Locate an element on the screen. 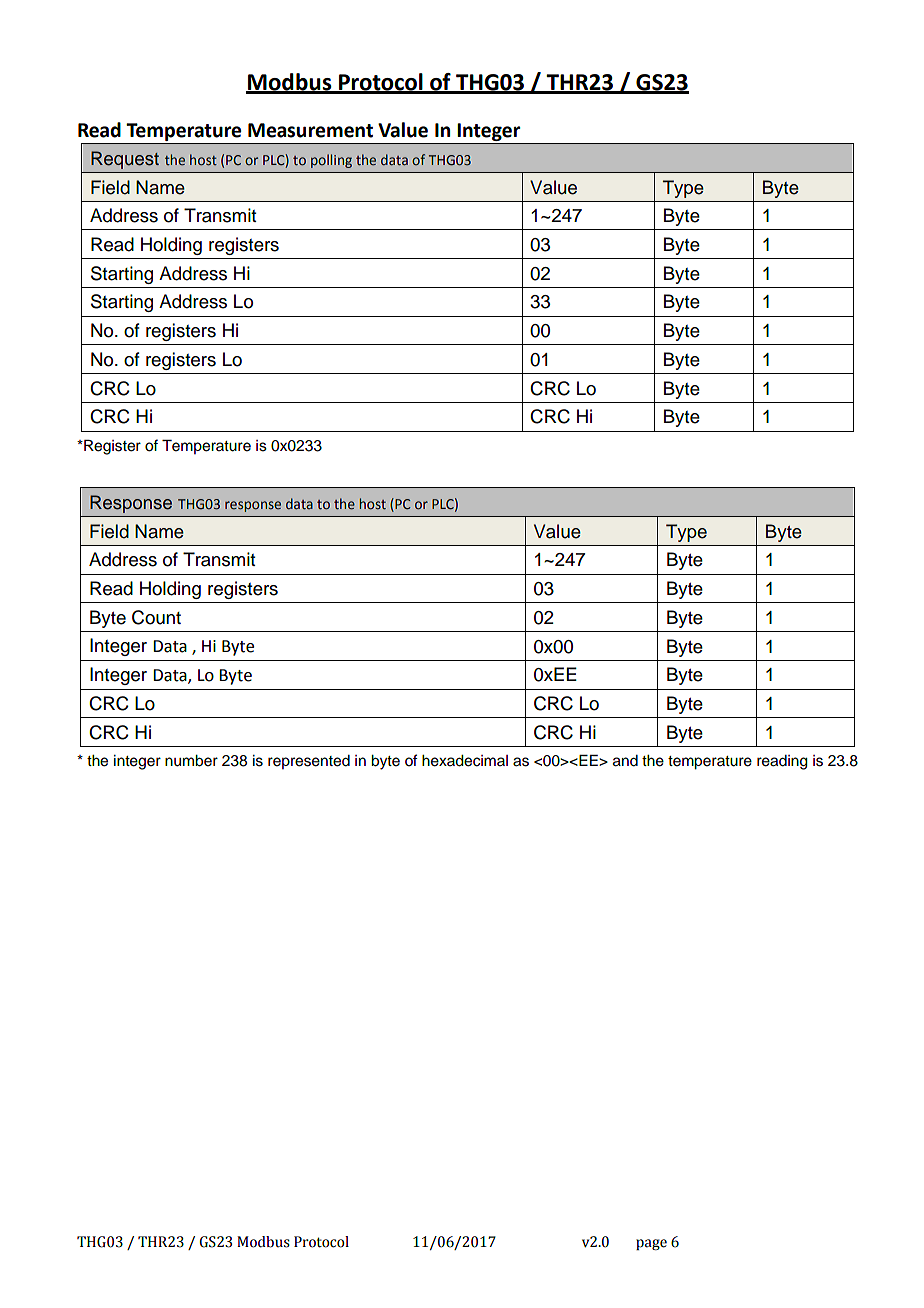 This screenshot has width=924, height=1308. and is located at coordinates (625, 761).
